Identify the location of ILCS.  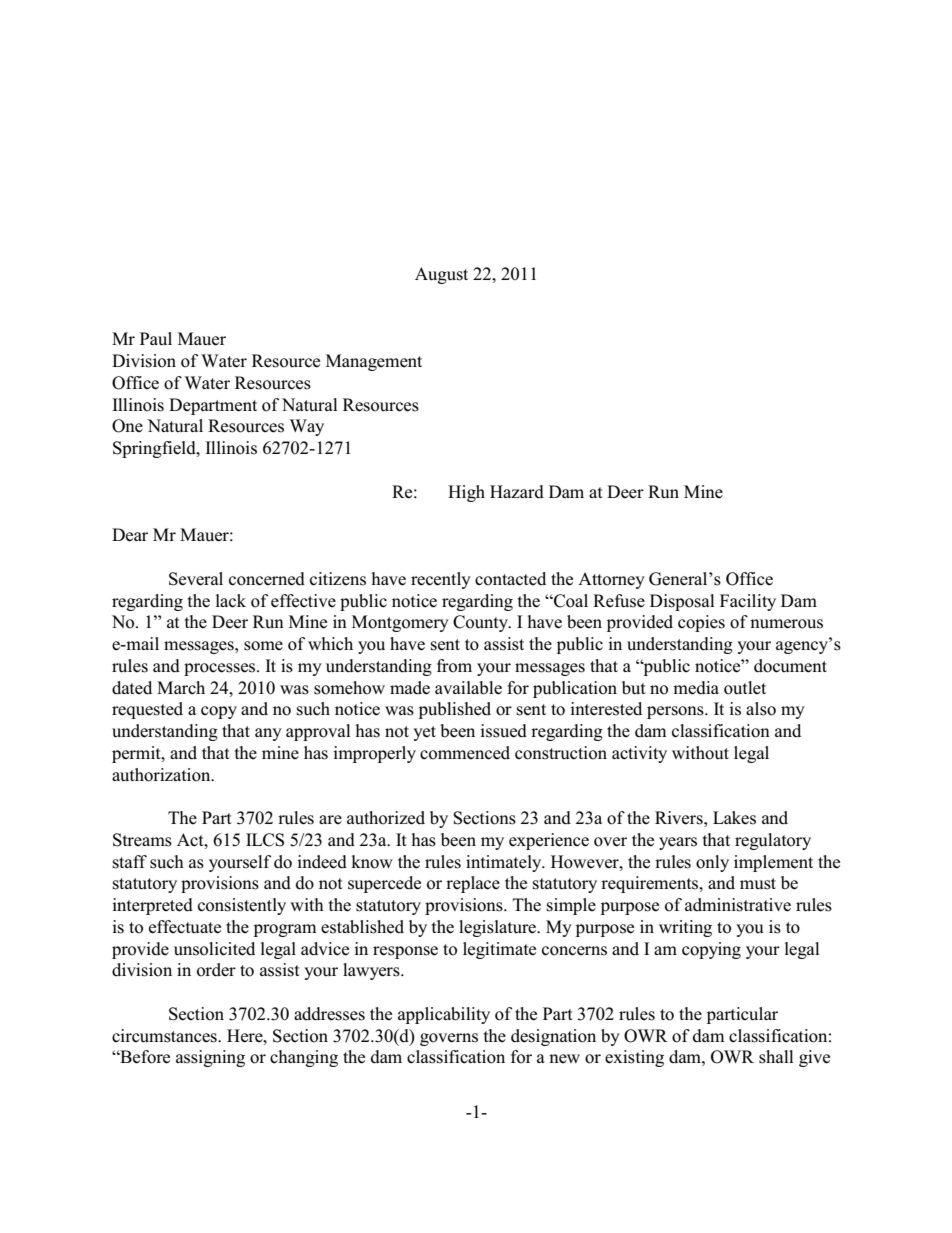
(265, 840).
